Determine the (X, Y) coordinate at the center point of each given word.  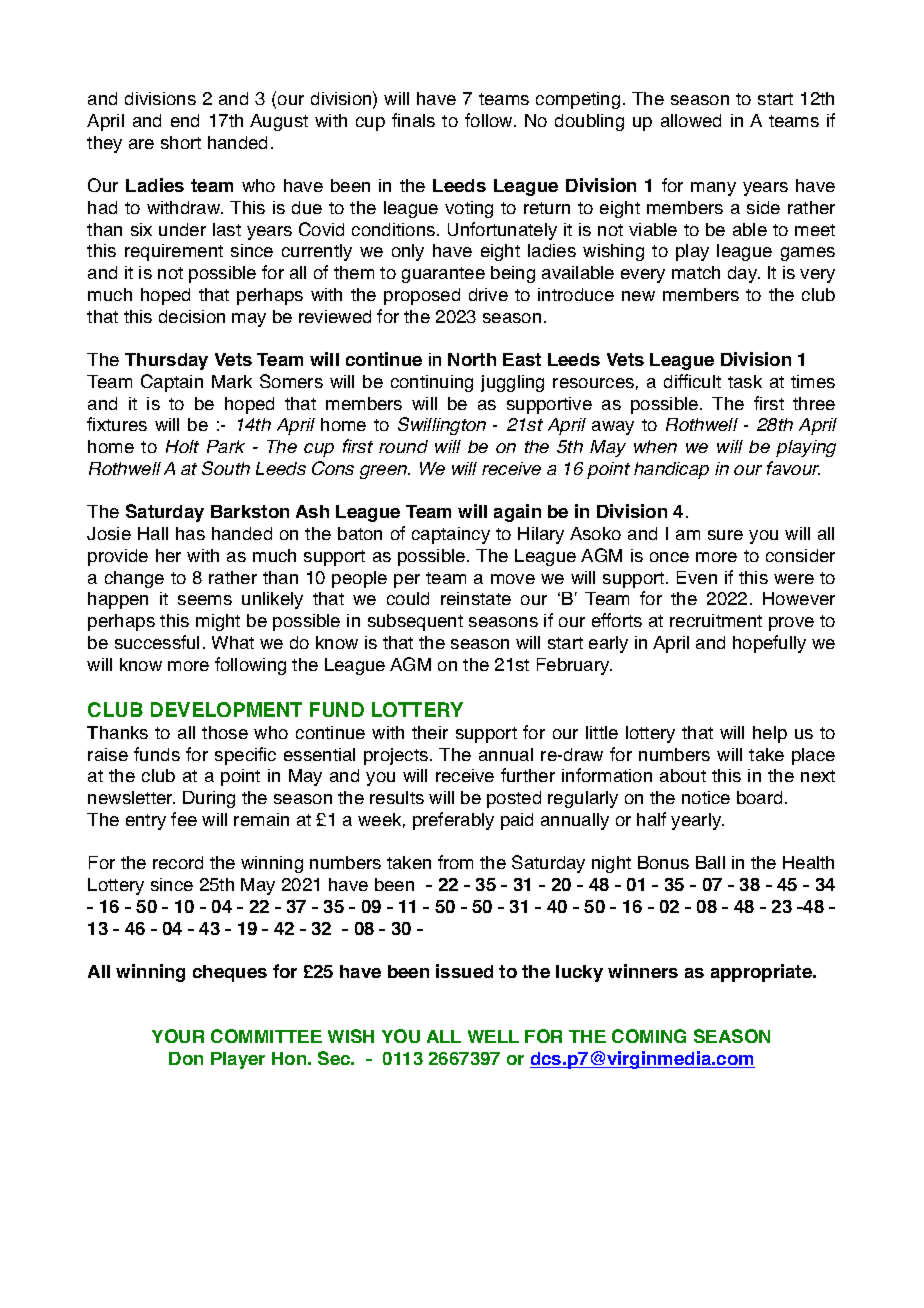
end (185, 120)
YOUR (178, 1036)
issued (464, 971)
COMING (649, 1036)
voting (469, 209)
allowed (691, 120)
